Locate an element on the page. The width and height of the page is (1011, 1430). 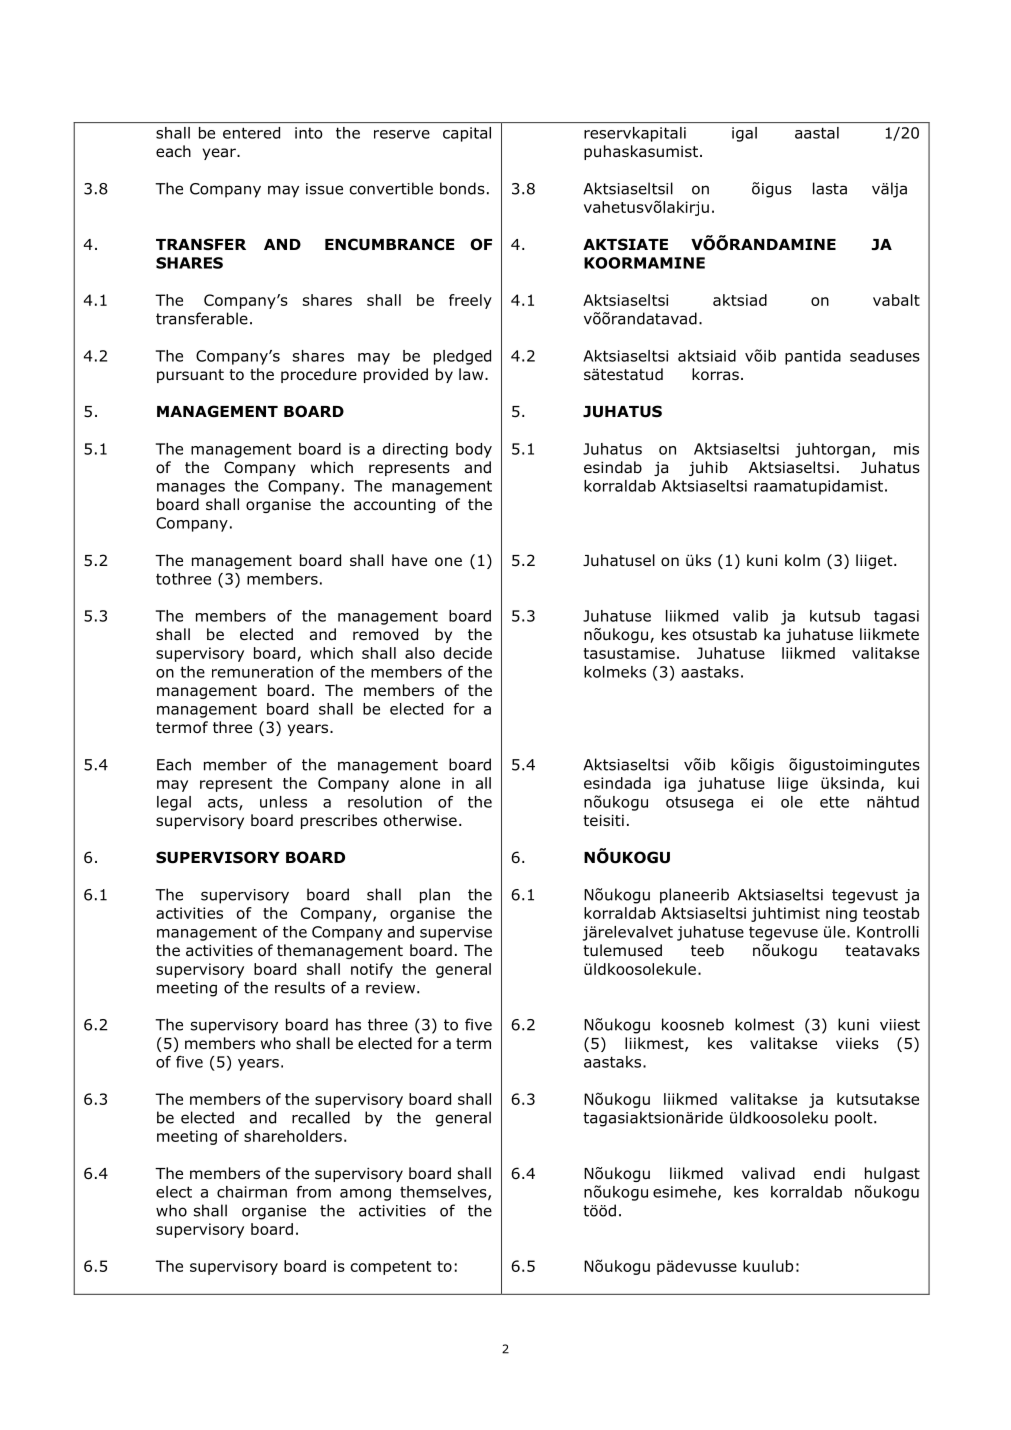
capital is located at coordinates (467, 134).
